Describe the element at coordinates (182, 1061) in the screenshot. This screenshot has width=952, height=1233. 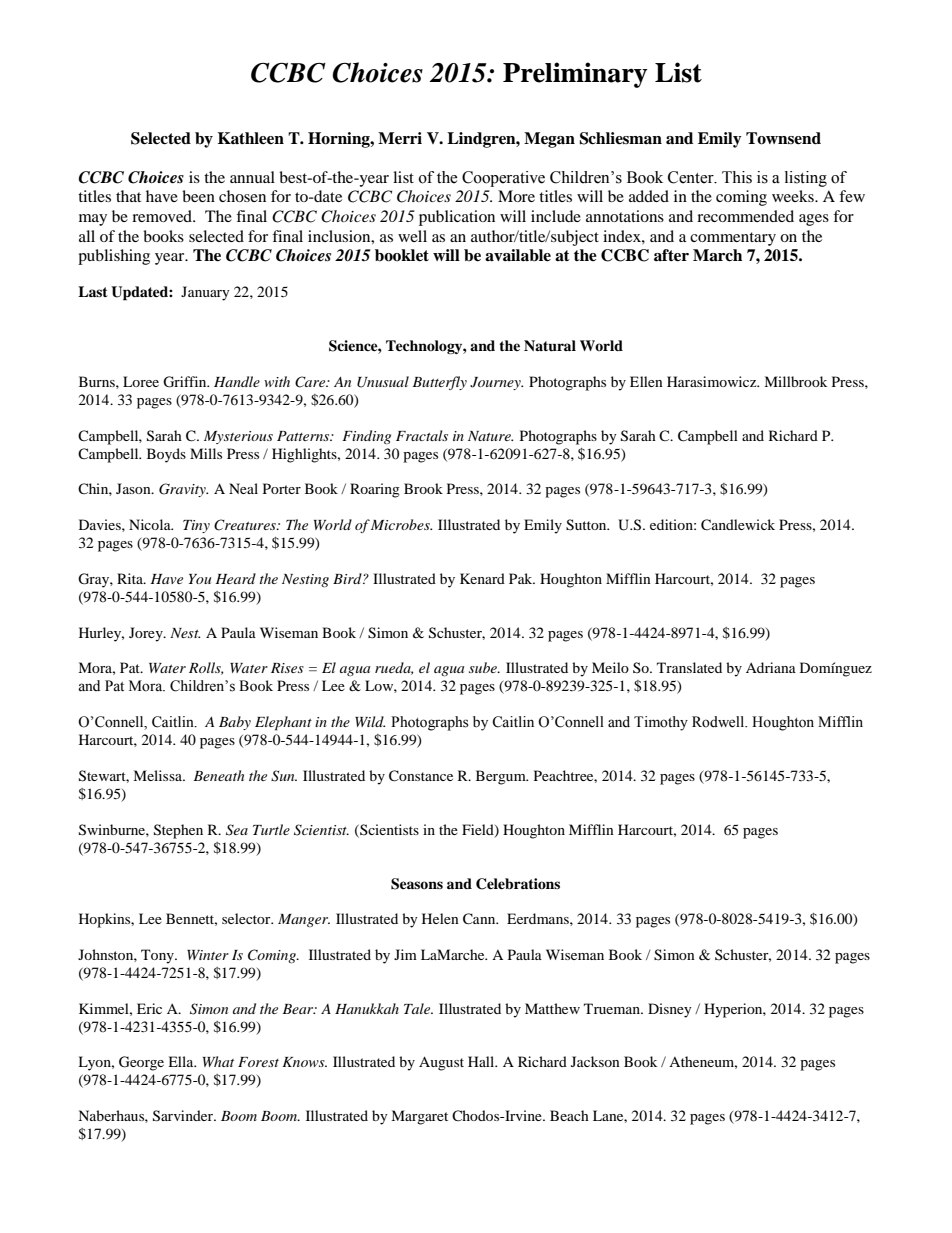
I see `Ella` at that location.
